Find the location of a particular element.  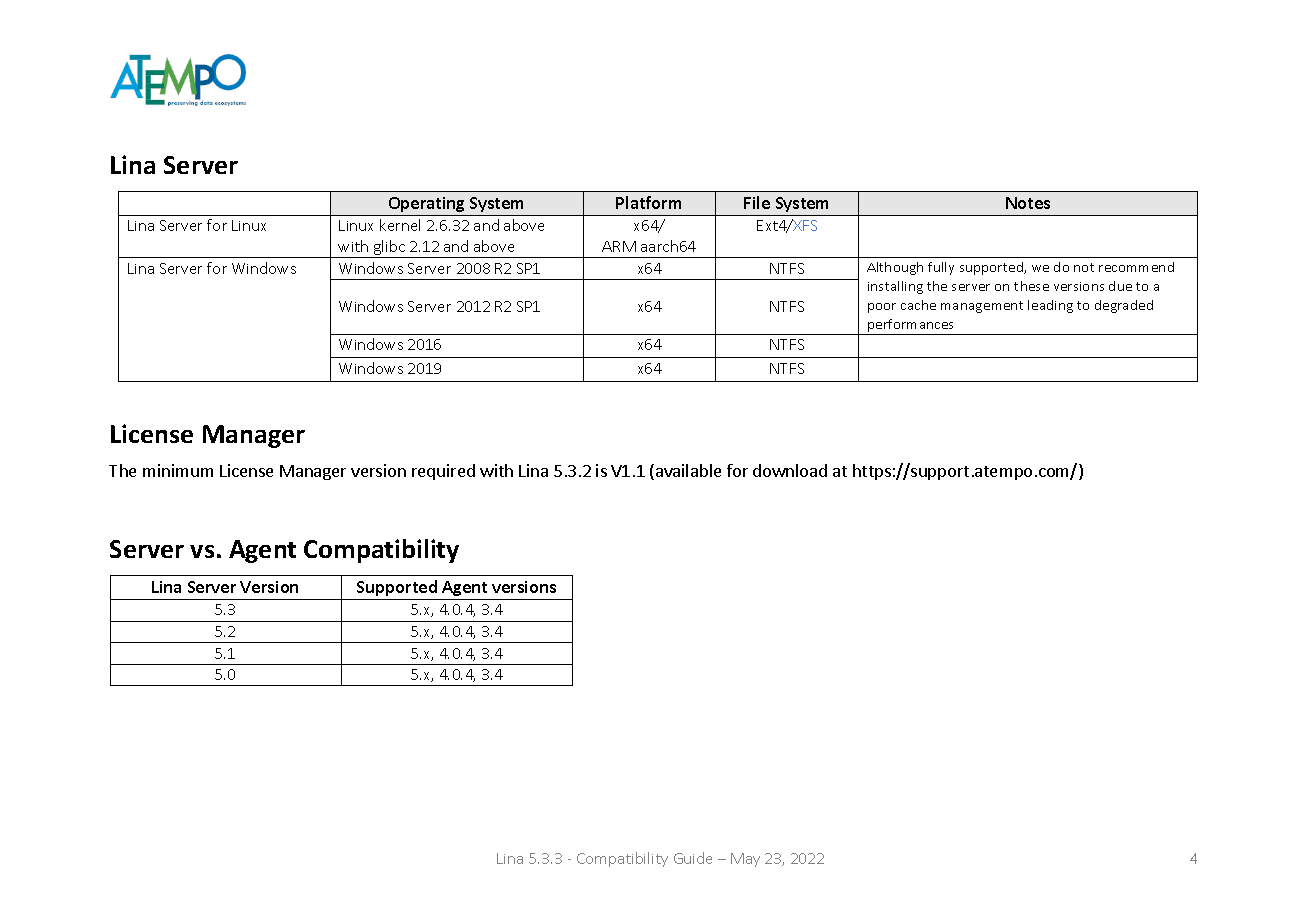

Guide is located at coordinates (693, 858).
